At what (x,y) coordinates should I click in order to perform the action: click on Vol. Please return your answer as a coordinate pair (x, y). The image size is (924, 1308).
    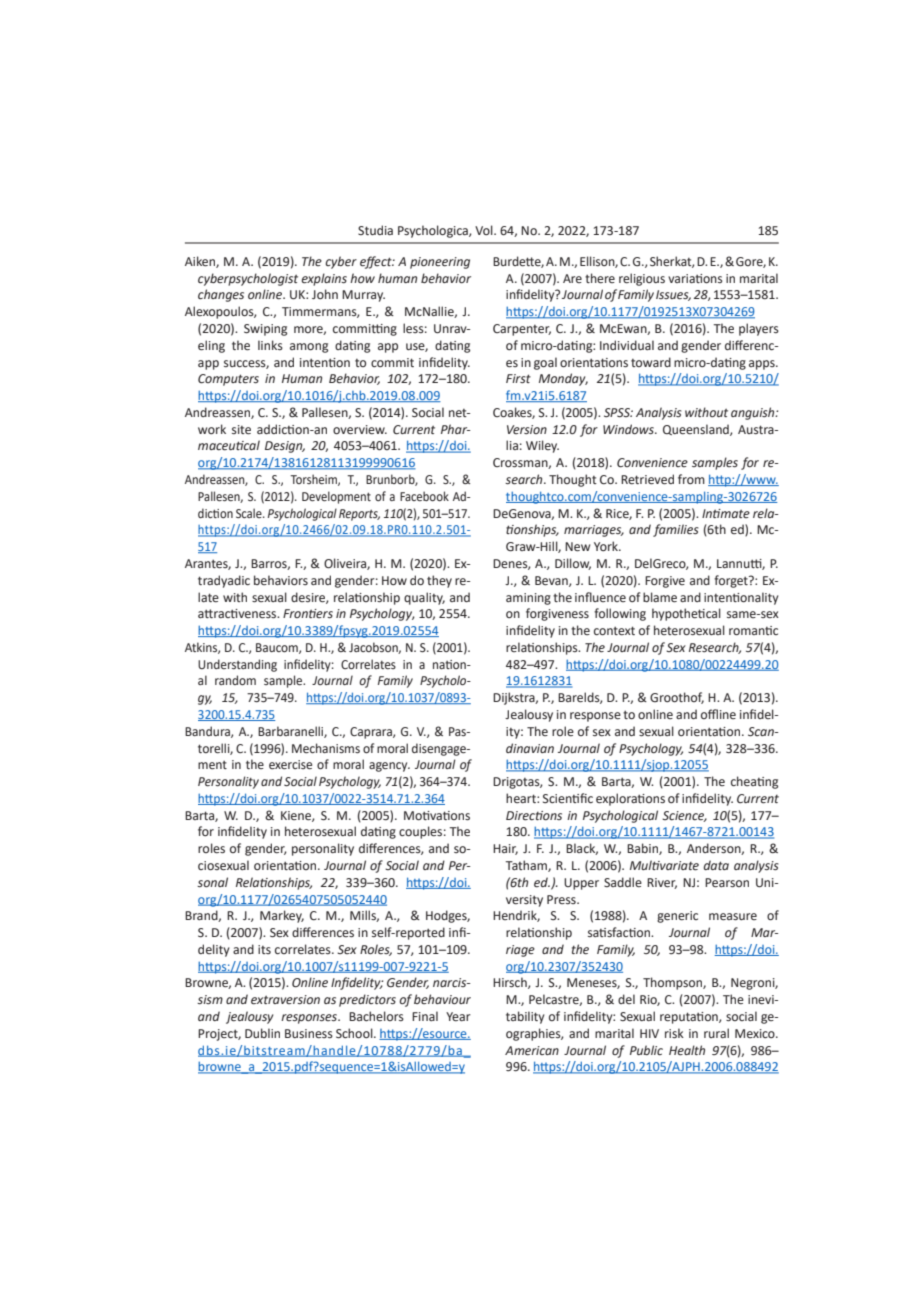
    Looking at the image, I should click on (485, 230).
